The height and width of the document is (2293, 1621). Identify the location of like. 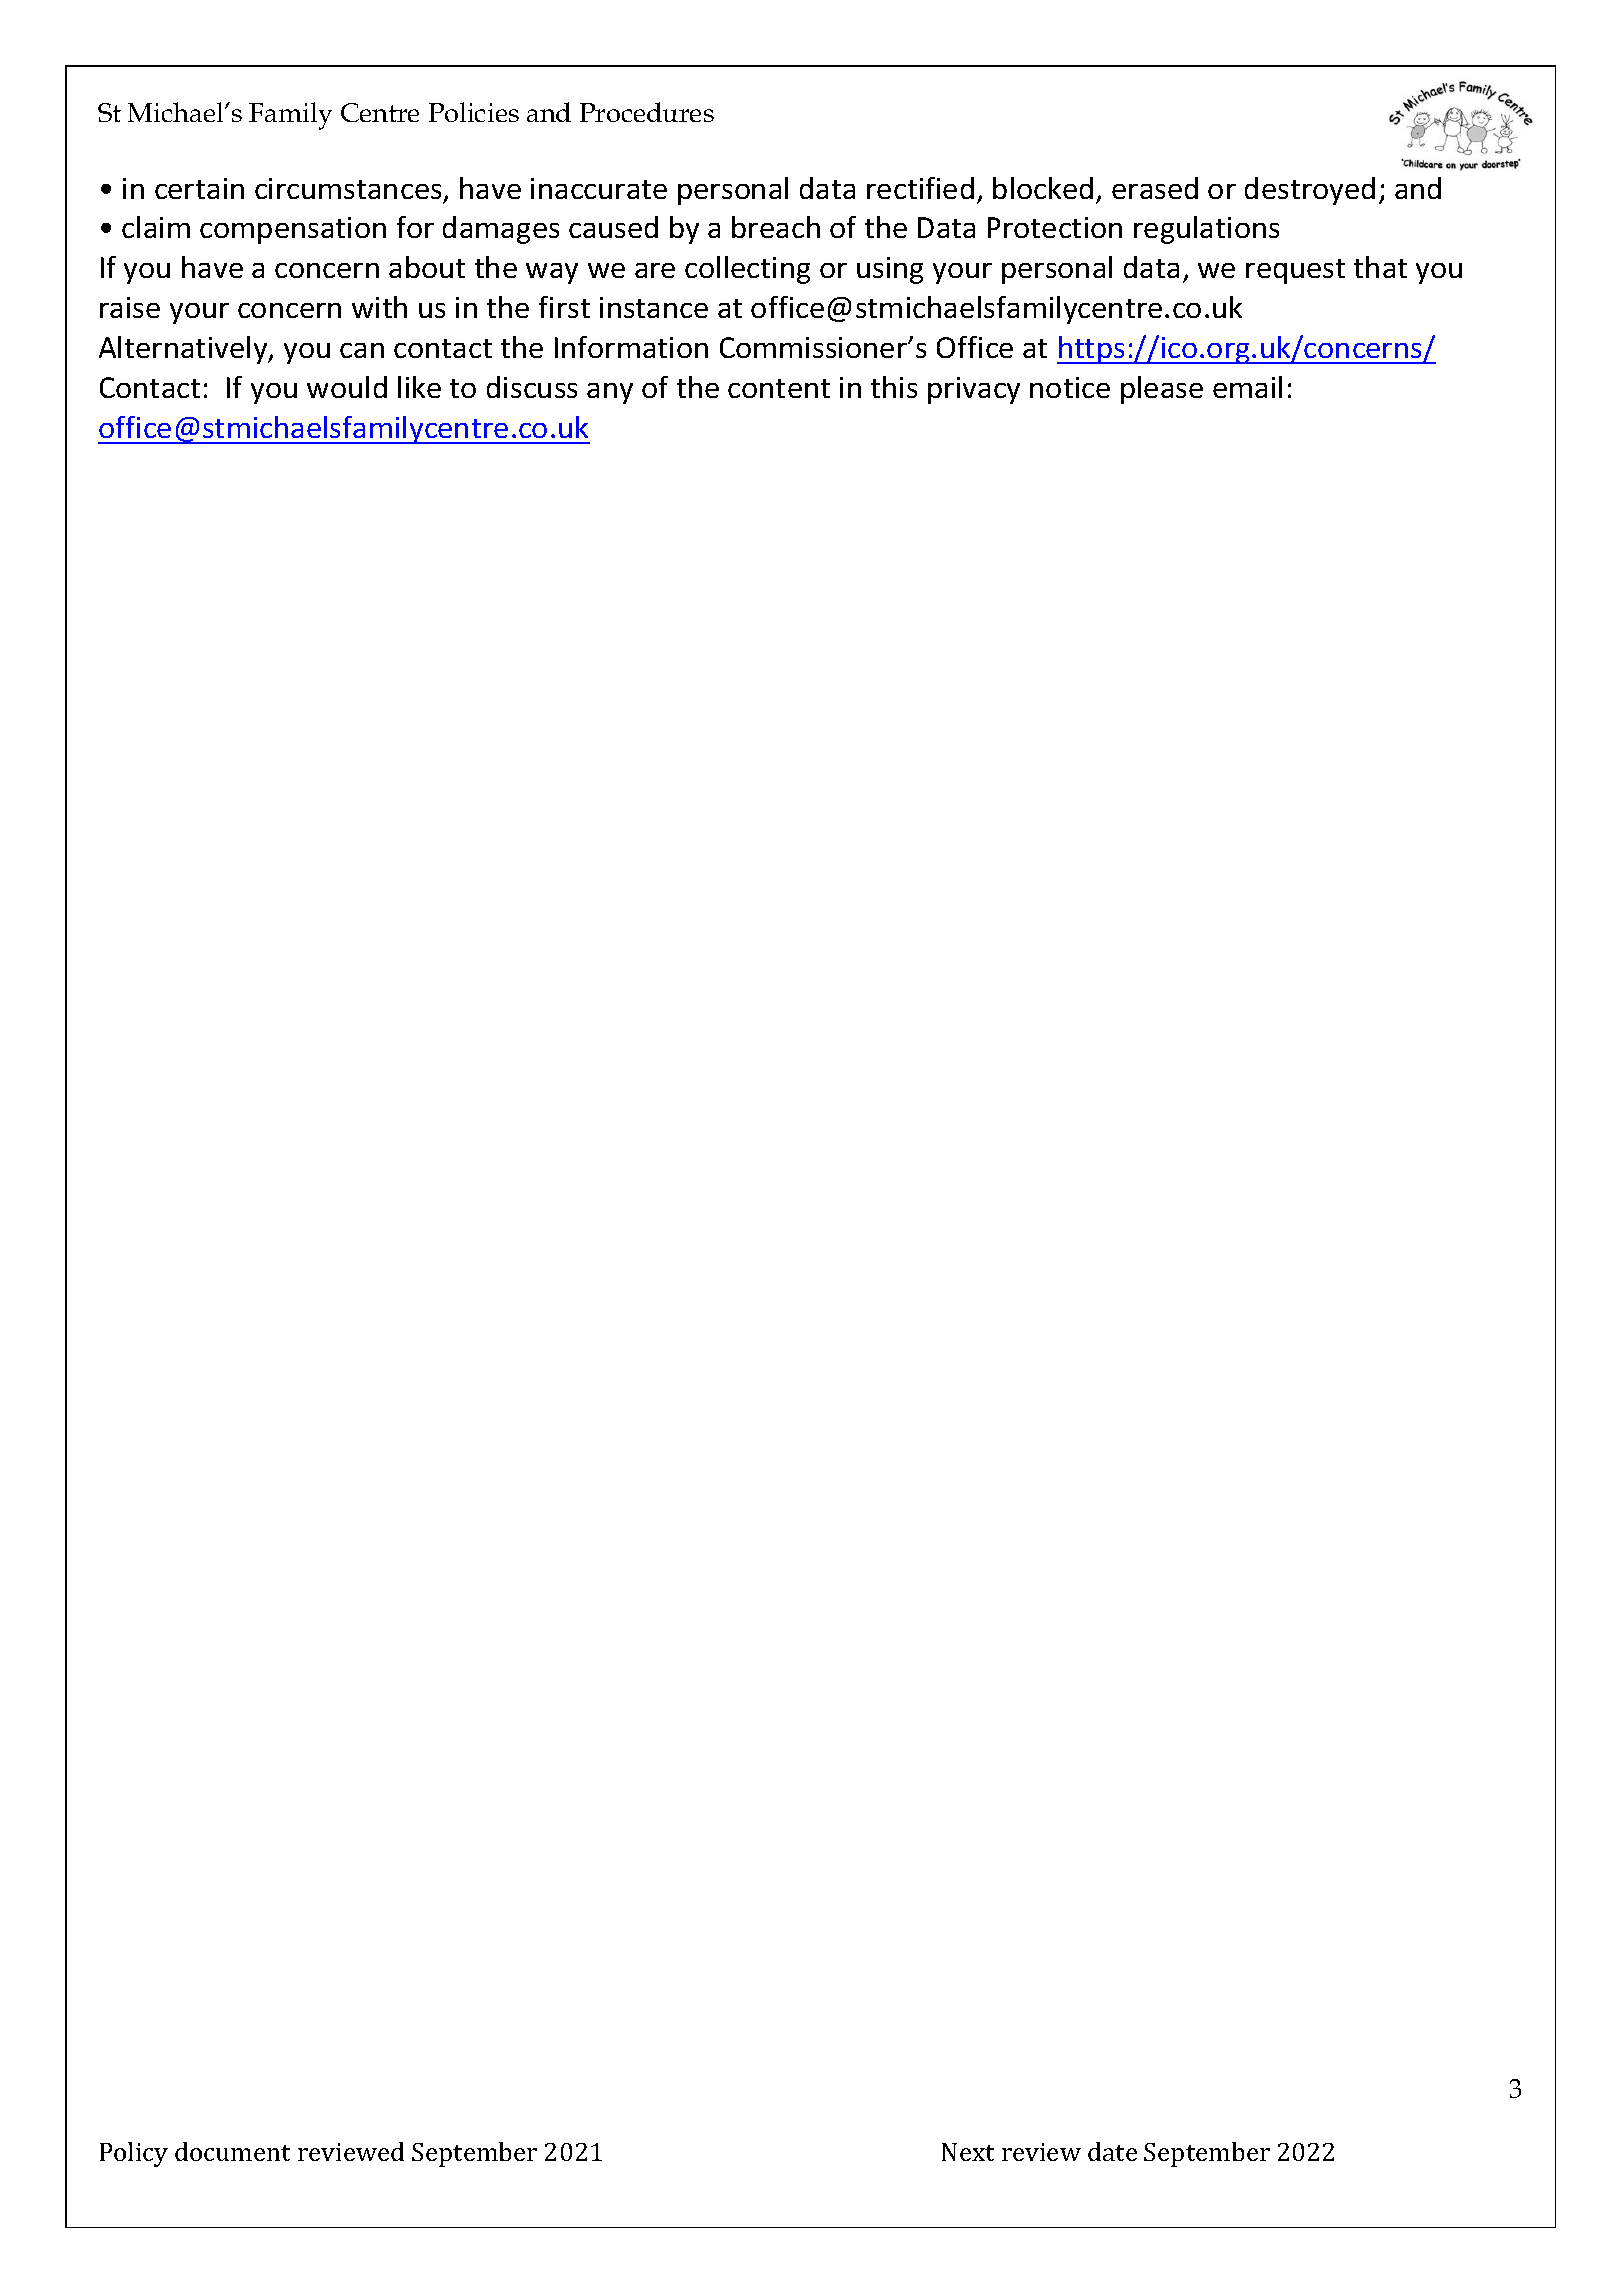
(419, 387).
